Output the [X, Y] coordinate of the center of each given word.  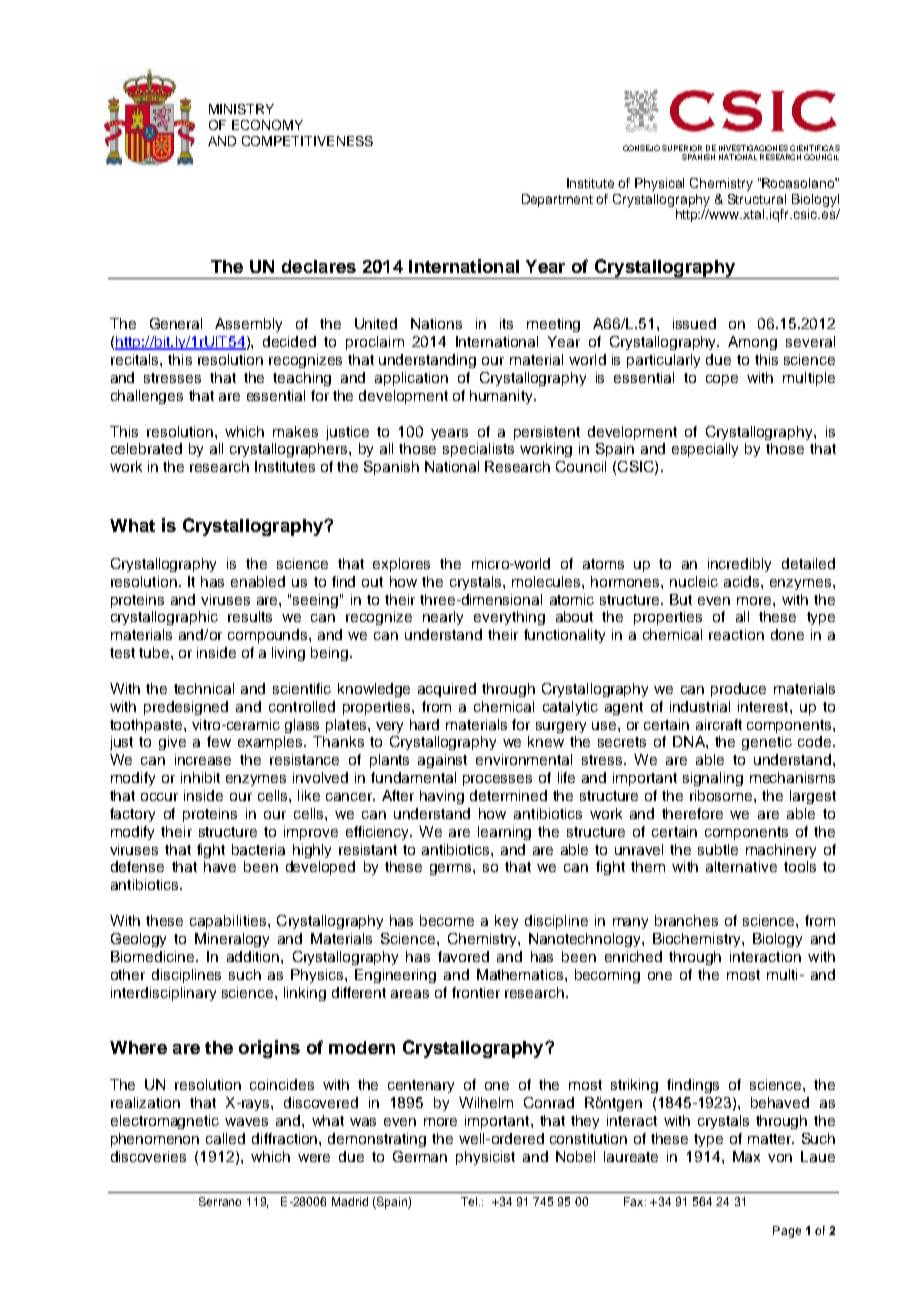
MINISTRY [241, 109]
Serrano [220, 1201]
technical [204, 688]
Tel [469, 1201]
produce [738, 690]
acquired [447, 690]
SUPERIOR [682, 148]
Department [557, 200]
